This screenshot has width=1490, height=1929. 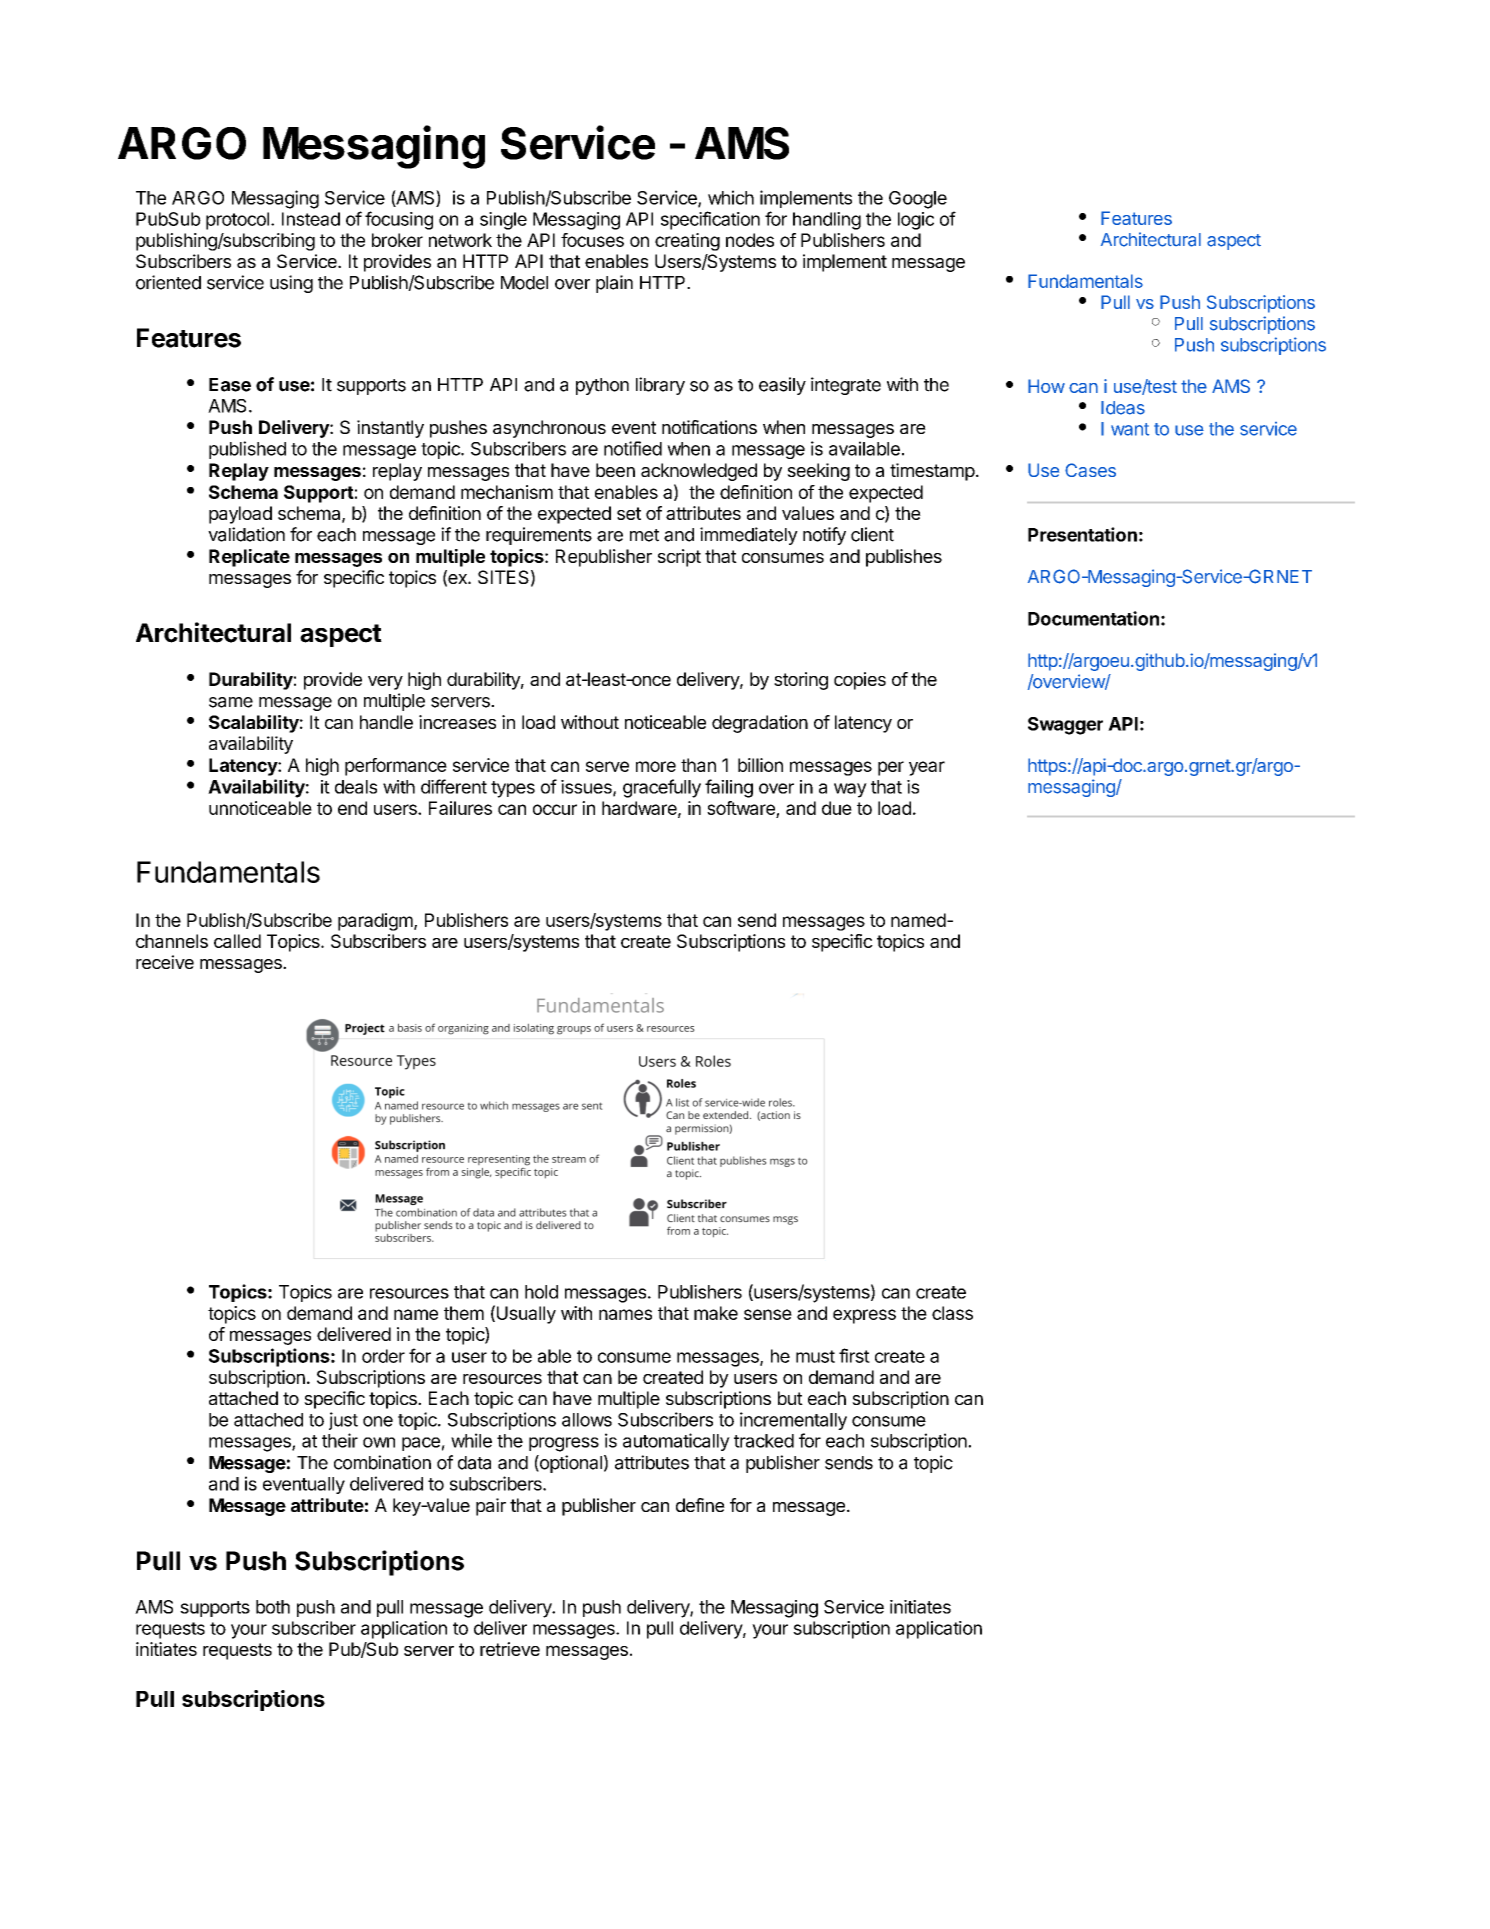 I want to click on define, so click(x=700, y=1505).
